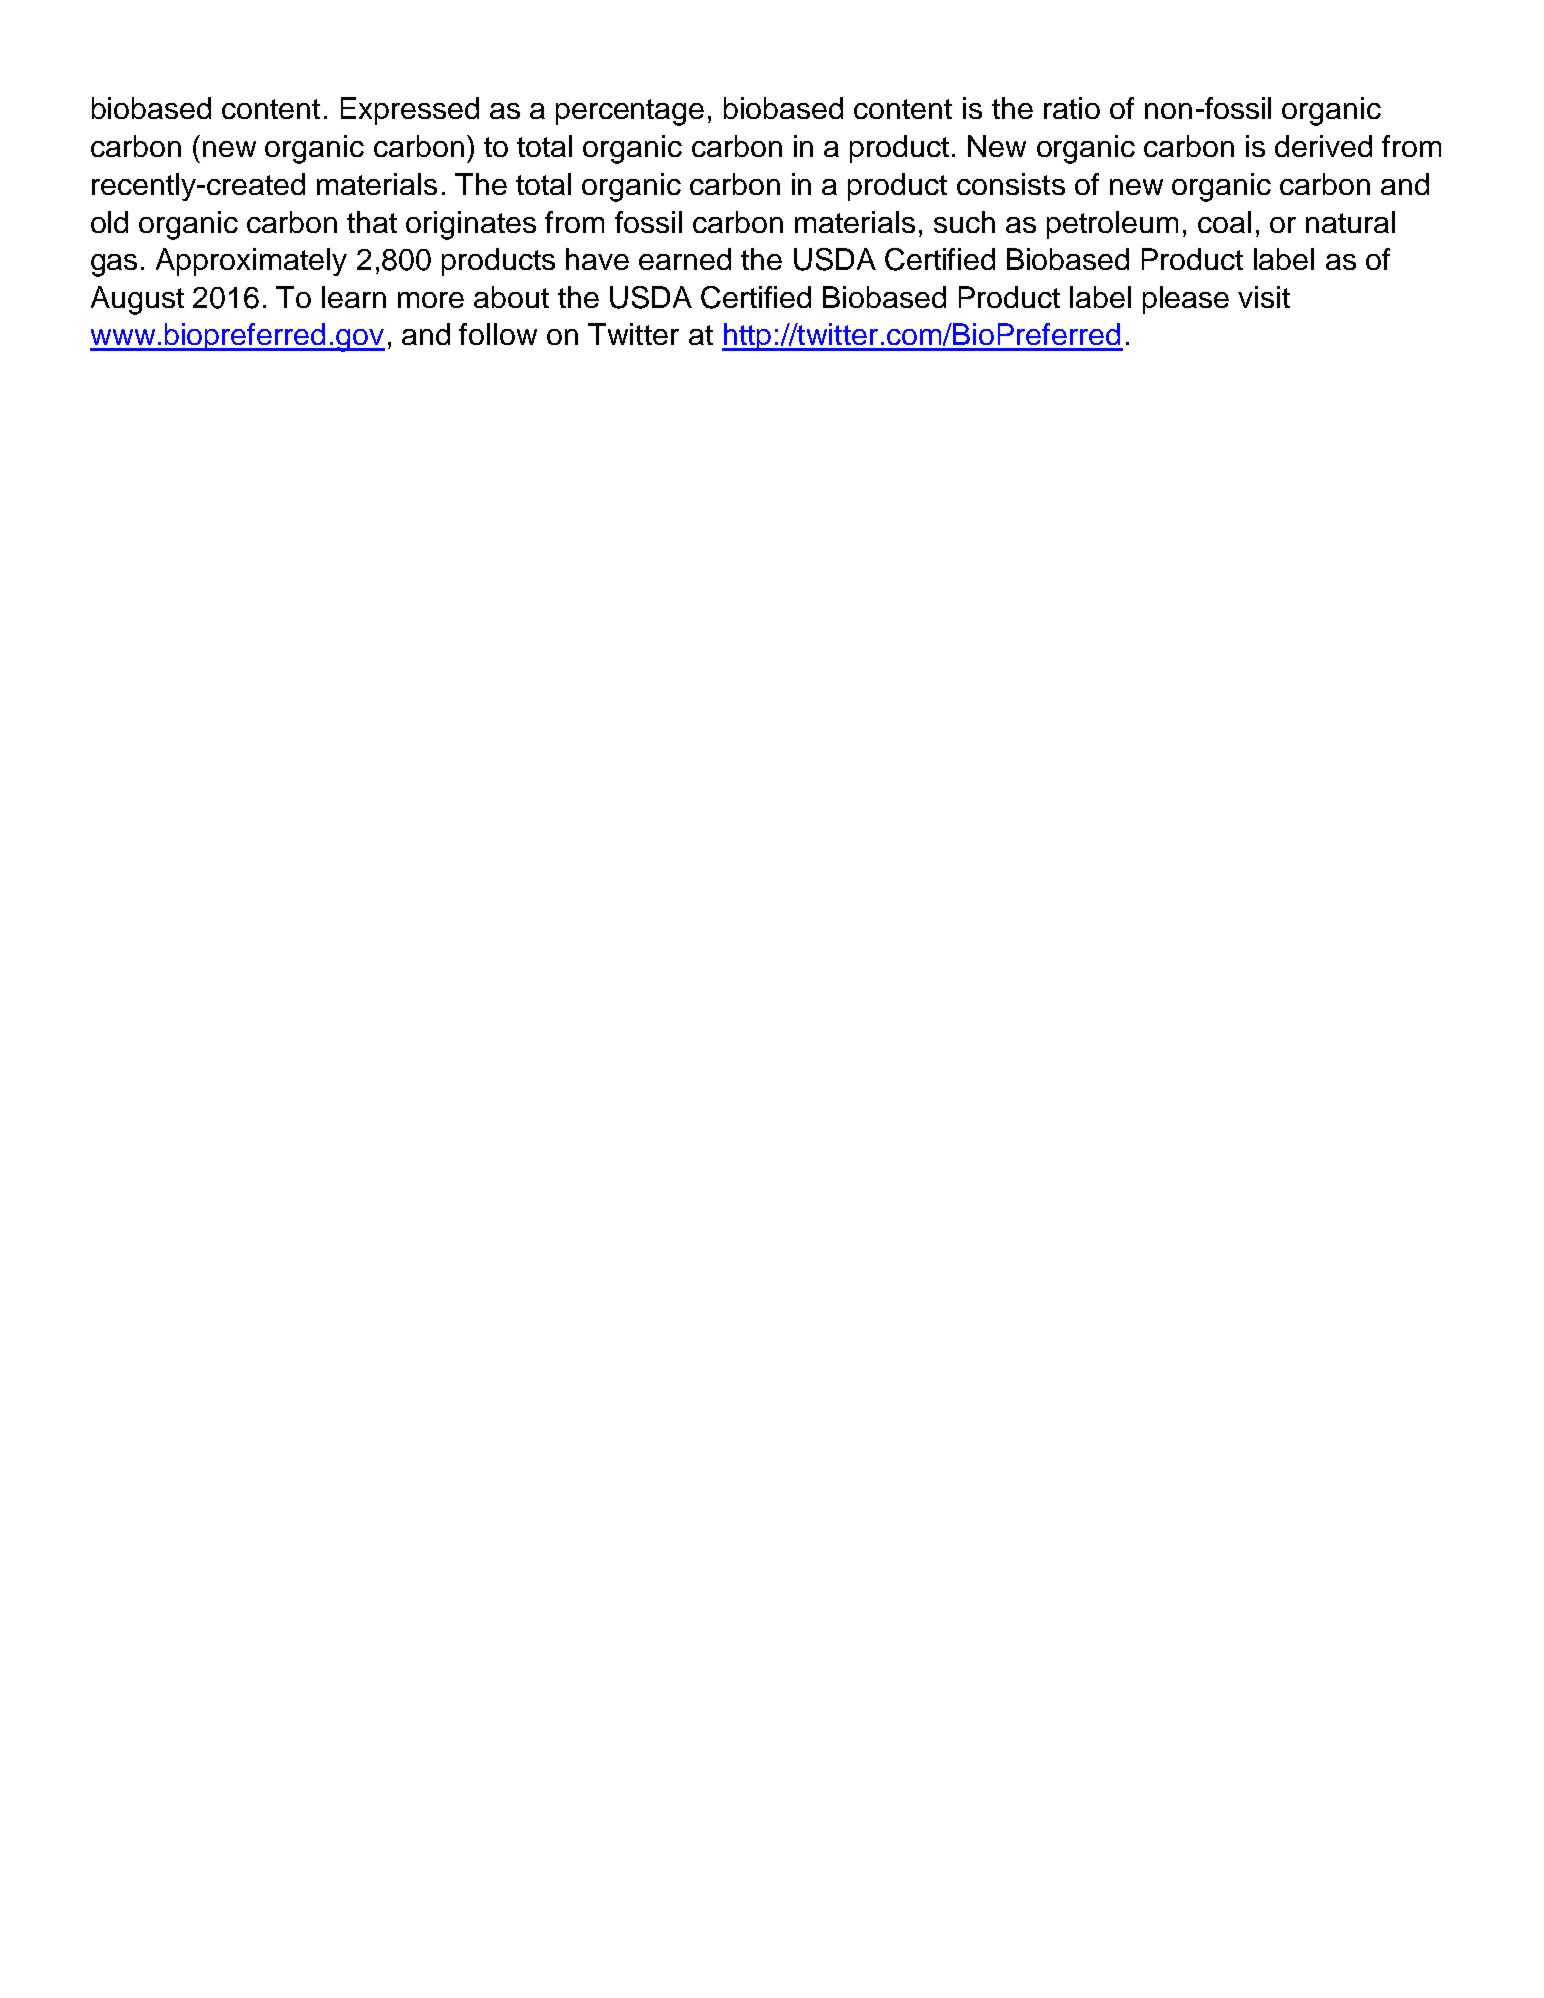 The image size is (1544, 1998). What do you see at coordinates (251, 262) in the page?
I see `Approximately` at bounding box center [251, 262].
